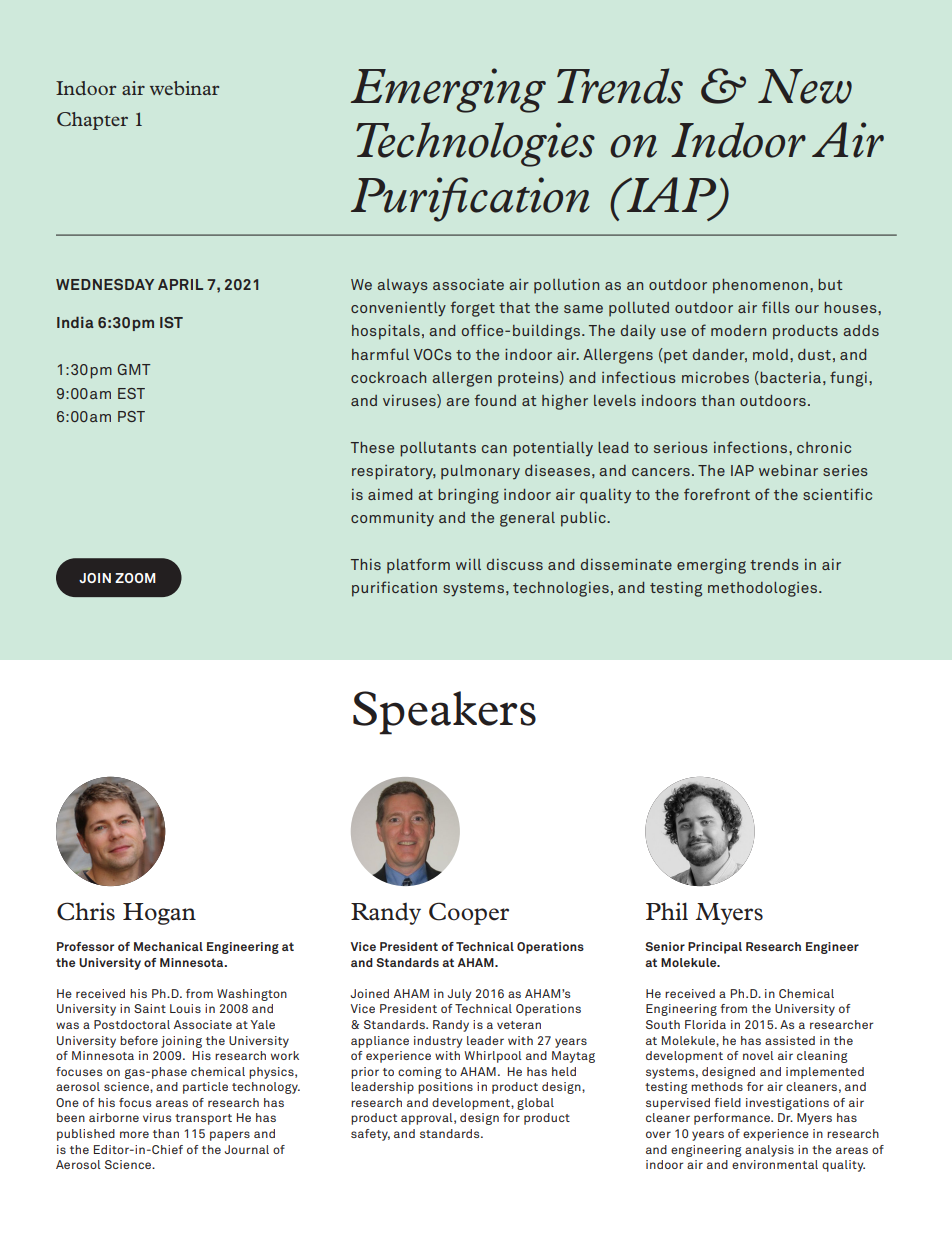 Image resolution: width=952 pixels, height=1233 pixels. I want to click on Chapter, so click(92, 121).
